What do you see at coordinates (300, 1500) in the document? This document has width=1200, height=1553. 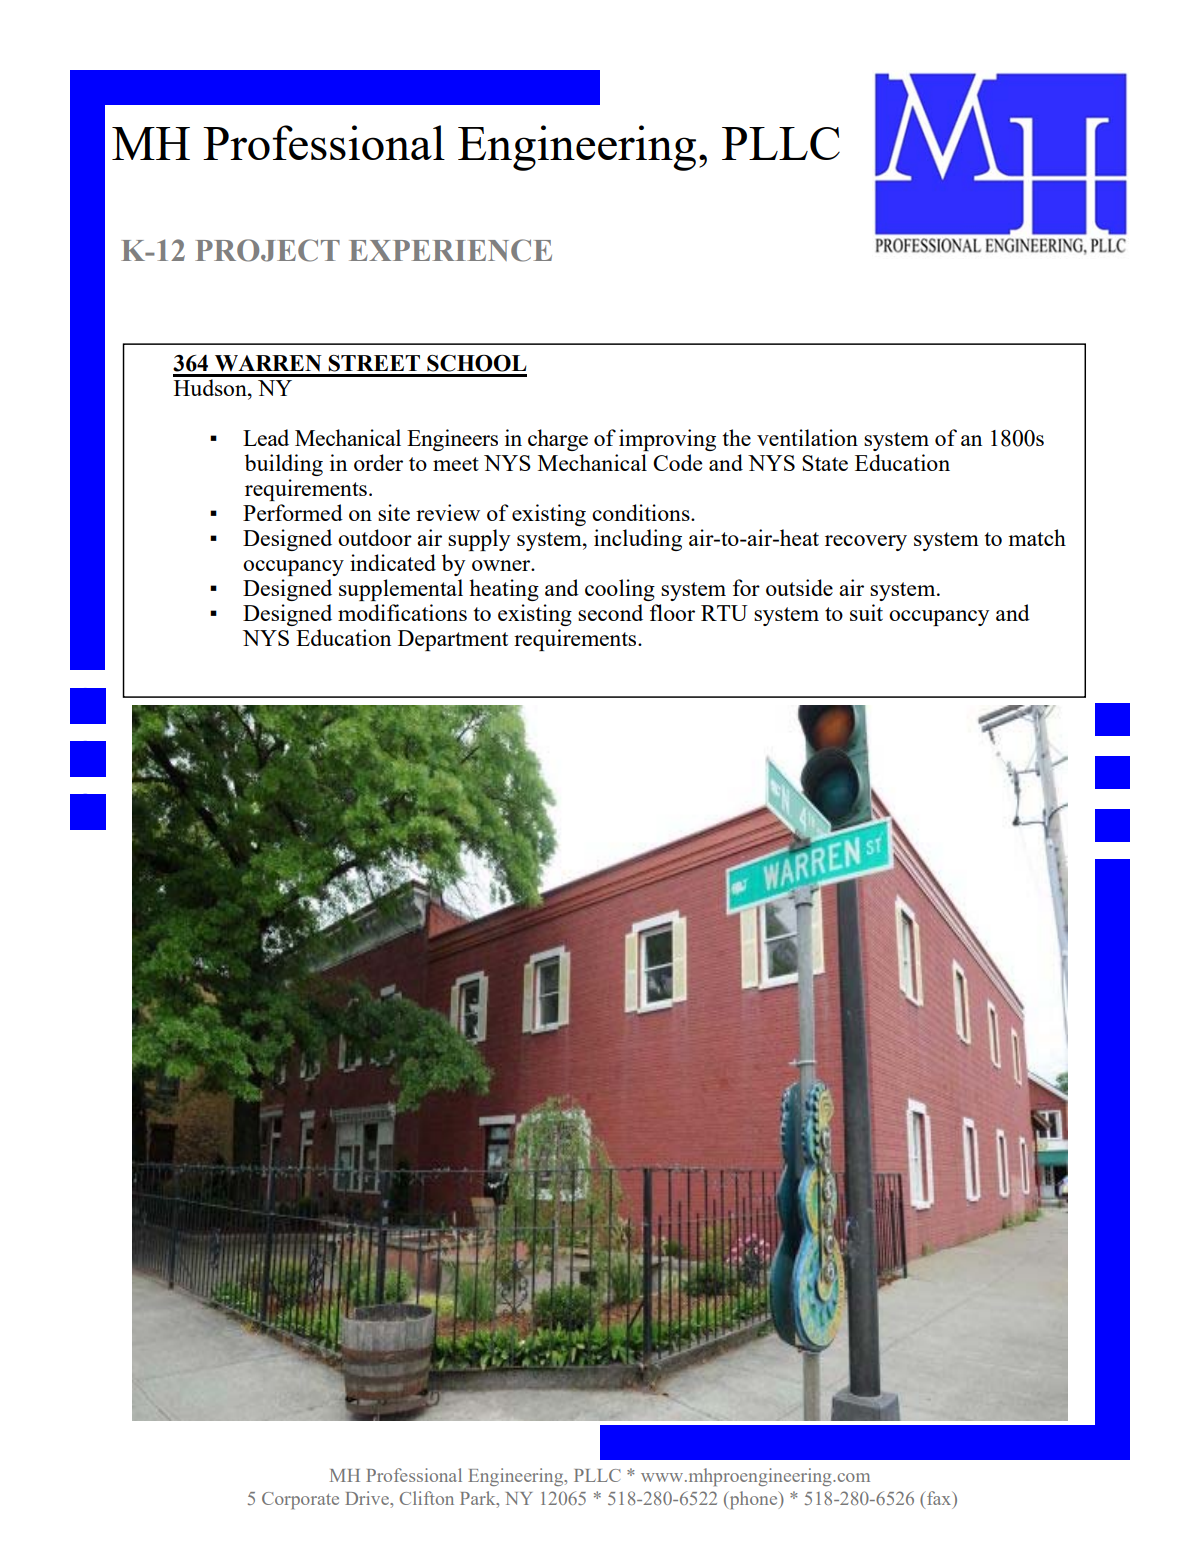 I see `Corporate` at bounding box center [300, 1500].
